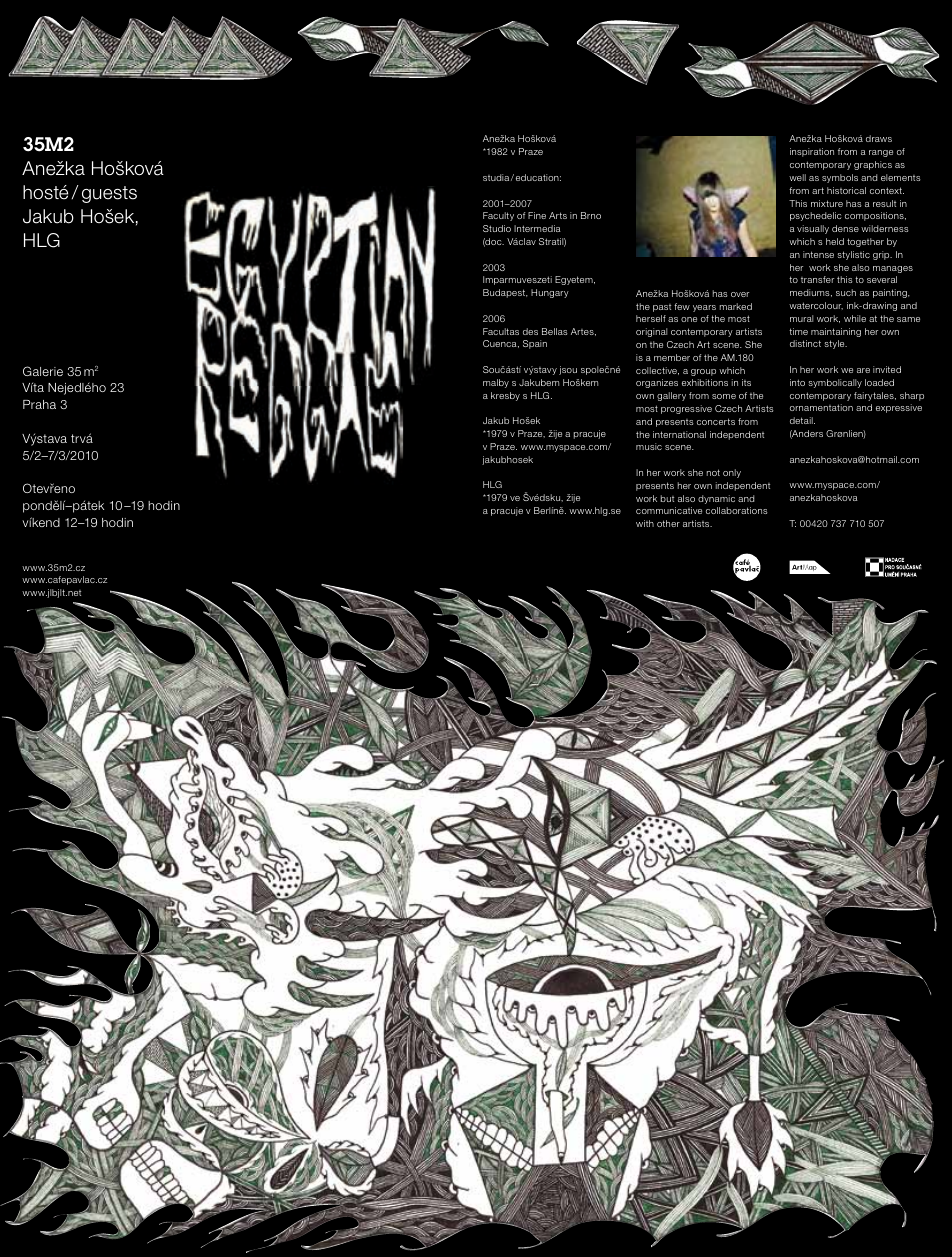 The width and height of the document is (952, 1257). Describe the element at coordinates (498, 216) in the document. I see `Faculty` at that location.
